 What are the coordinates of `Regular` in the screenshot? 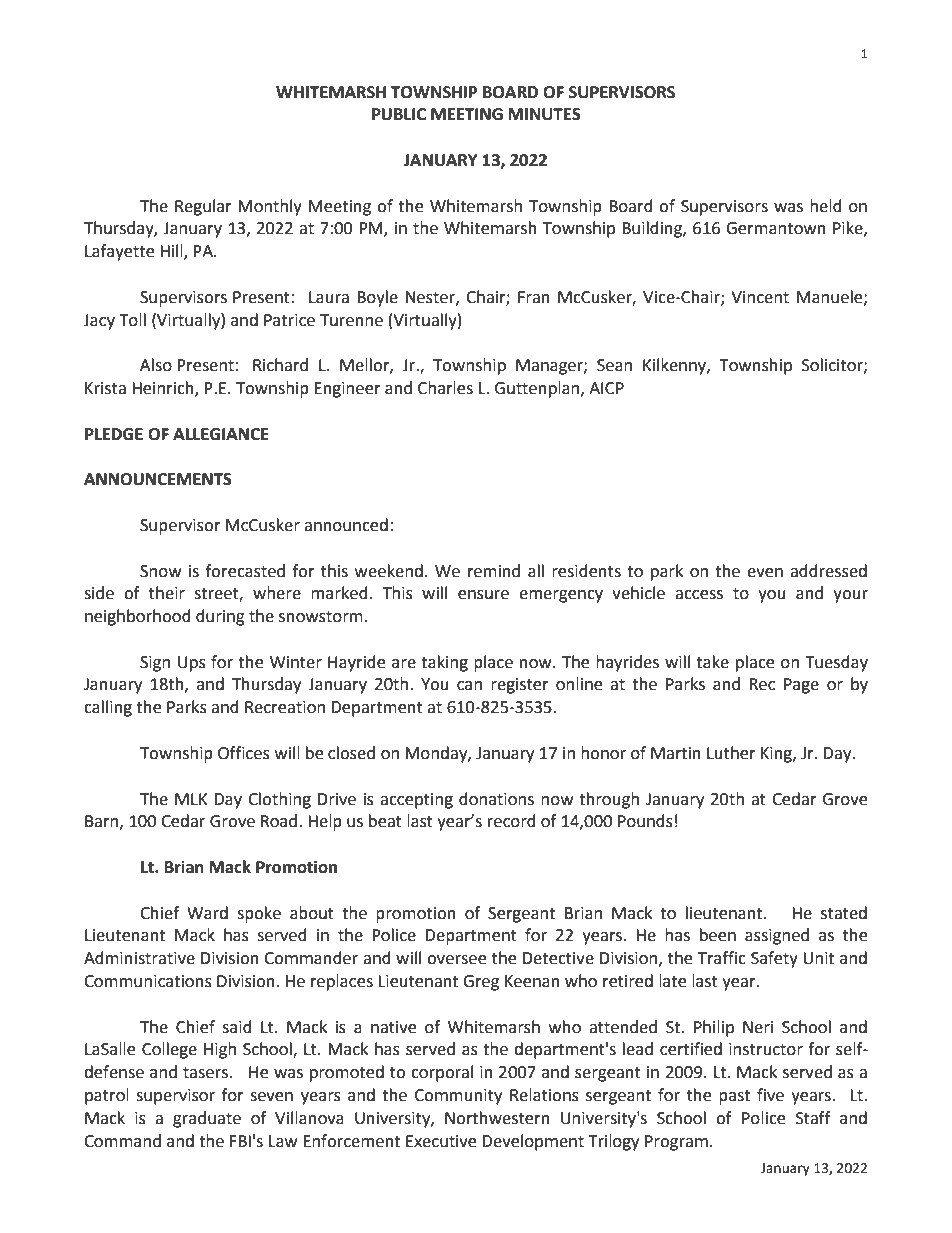 It's located at (203, 207).
